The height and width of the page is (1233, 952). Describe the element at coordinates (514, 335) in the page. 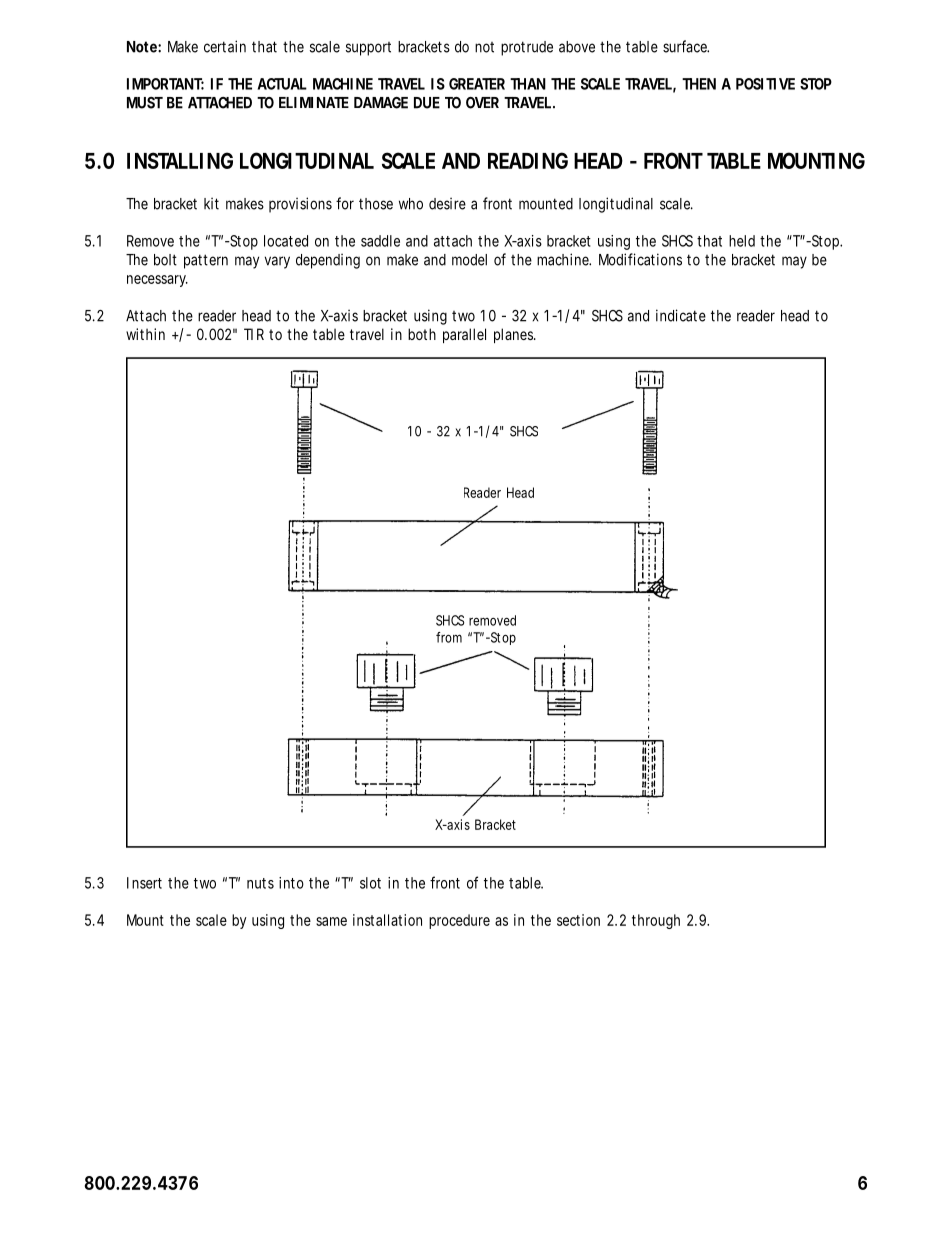

I see `planes` at that location.
